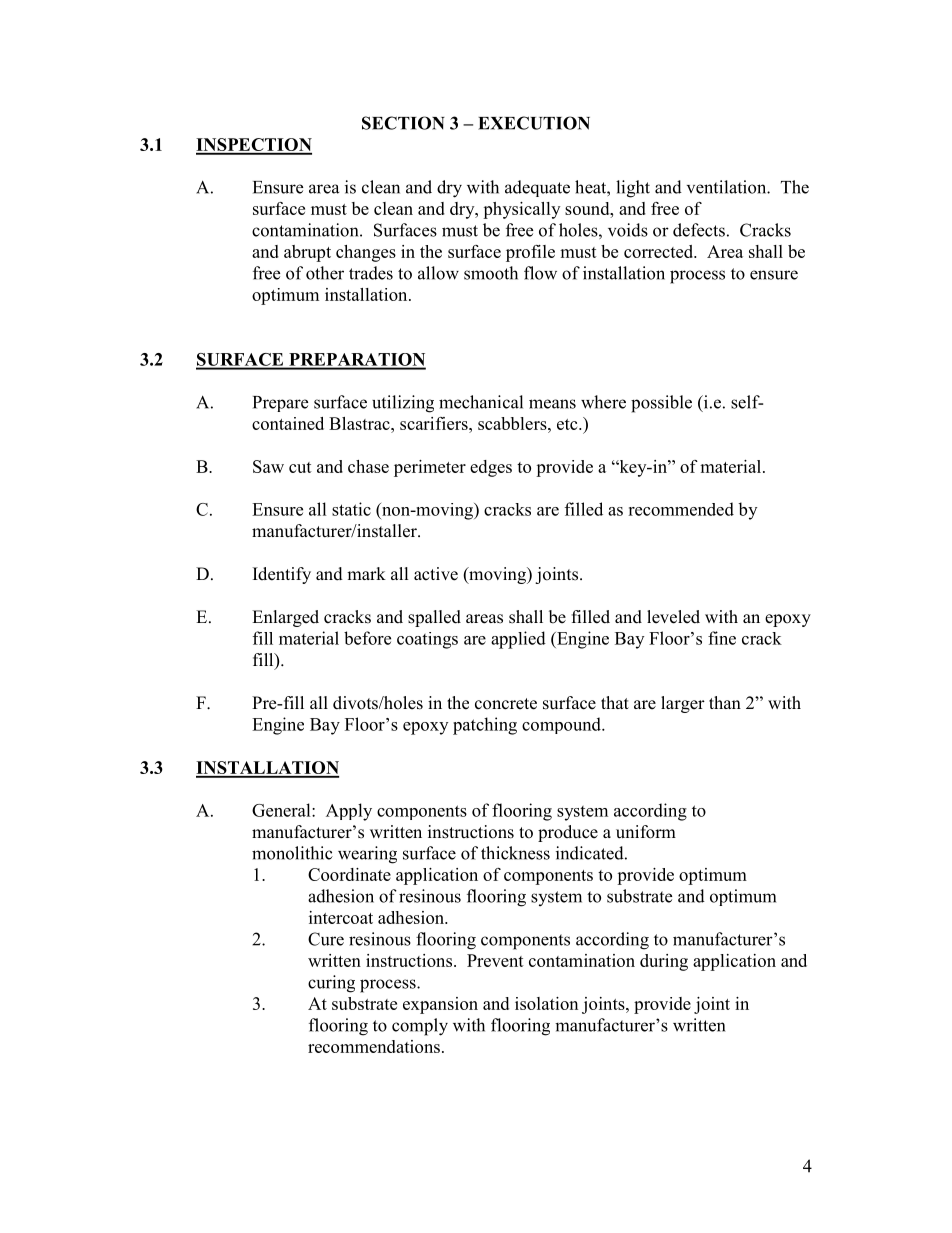  Describe the element at coordinates (436, 574) in the document. I see `active` at that location.
